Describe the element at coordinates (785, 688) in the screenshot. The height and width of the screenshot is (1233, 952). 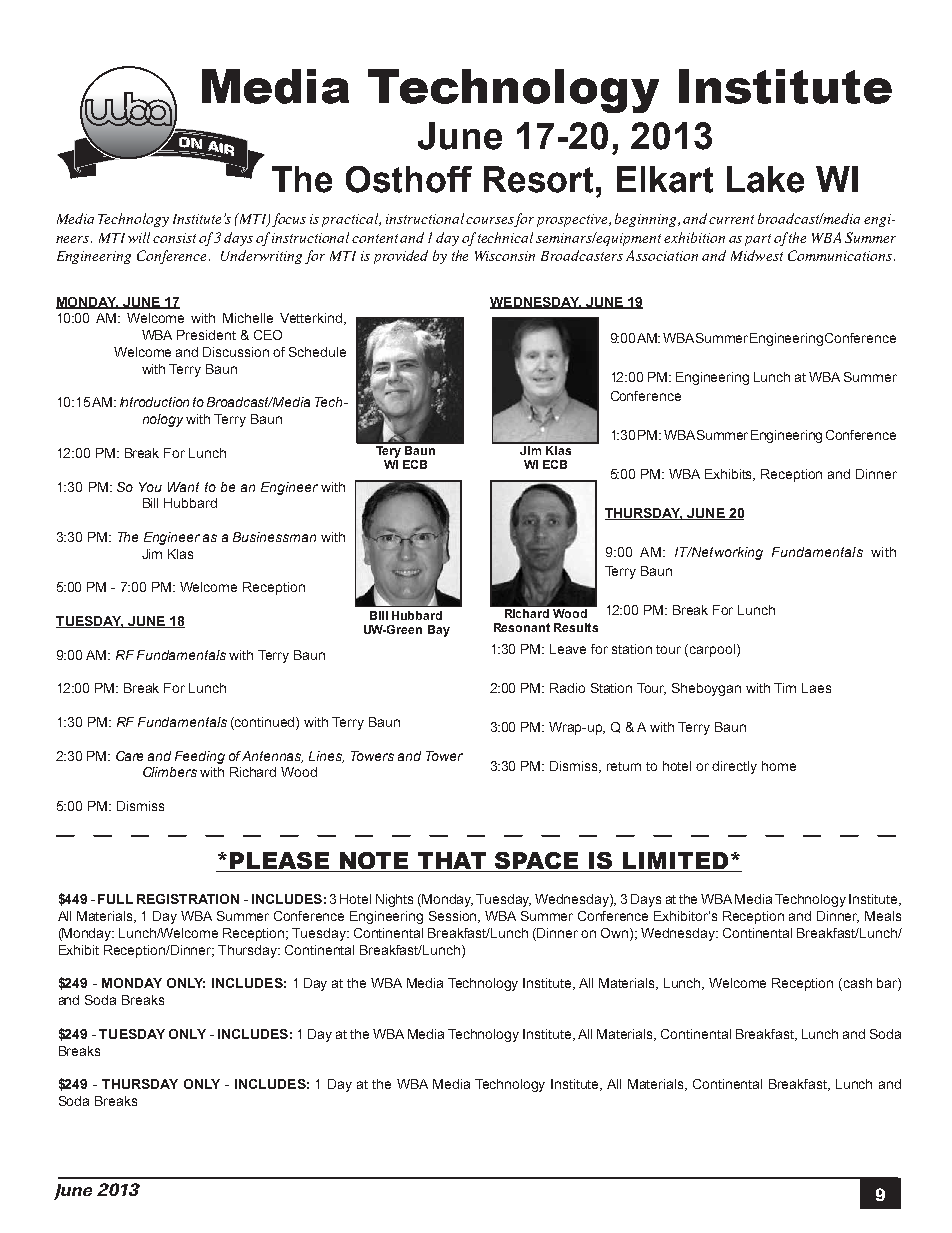
I see `Tim` at that location.
